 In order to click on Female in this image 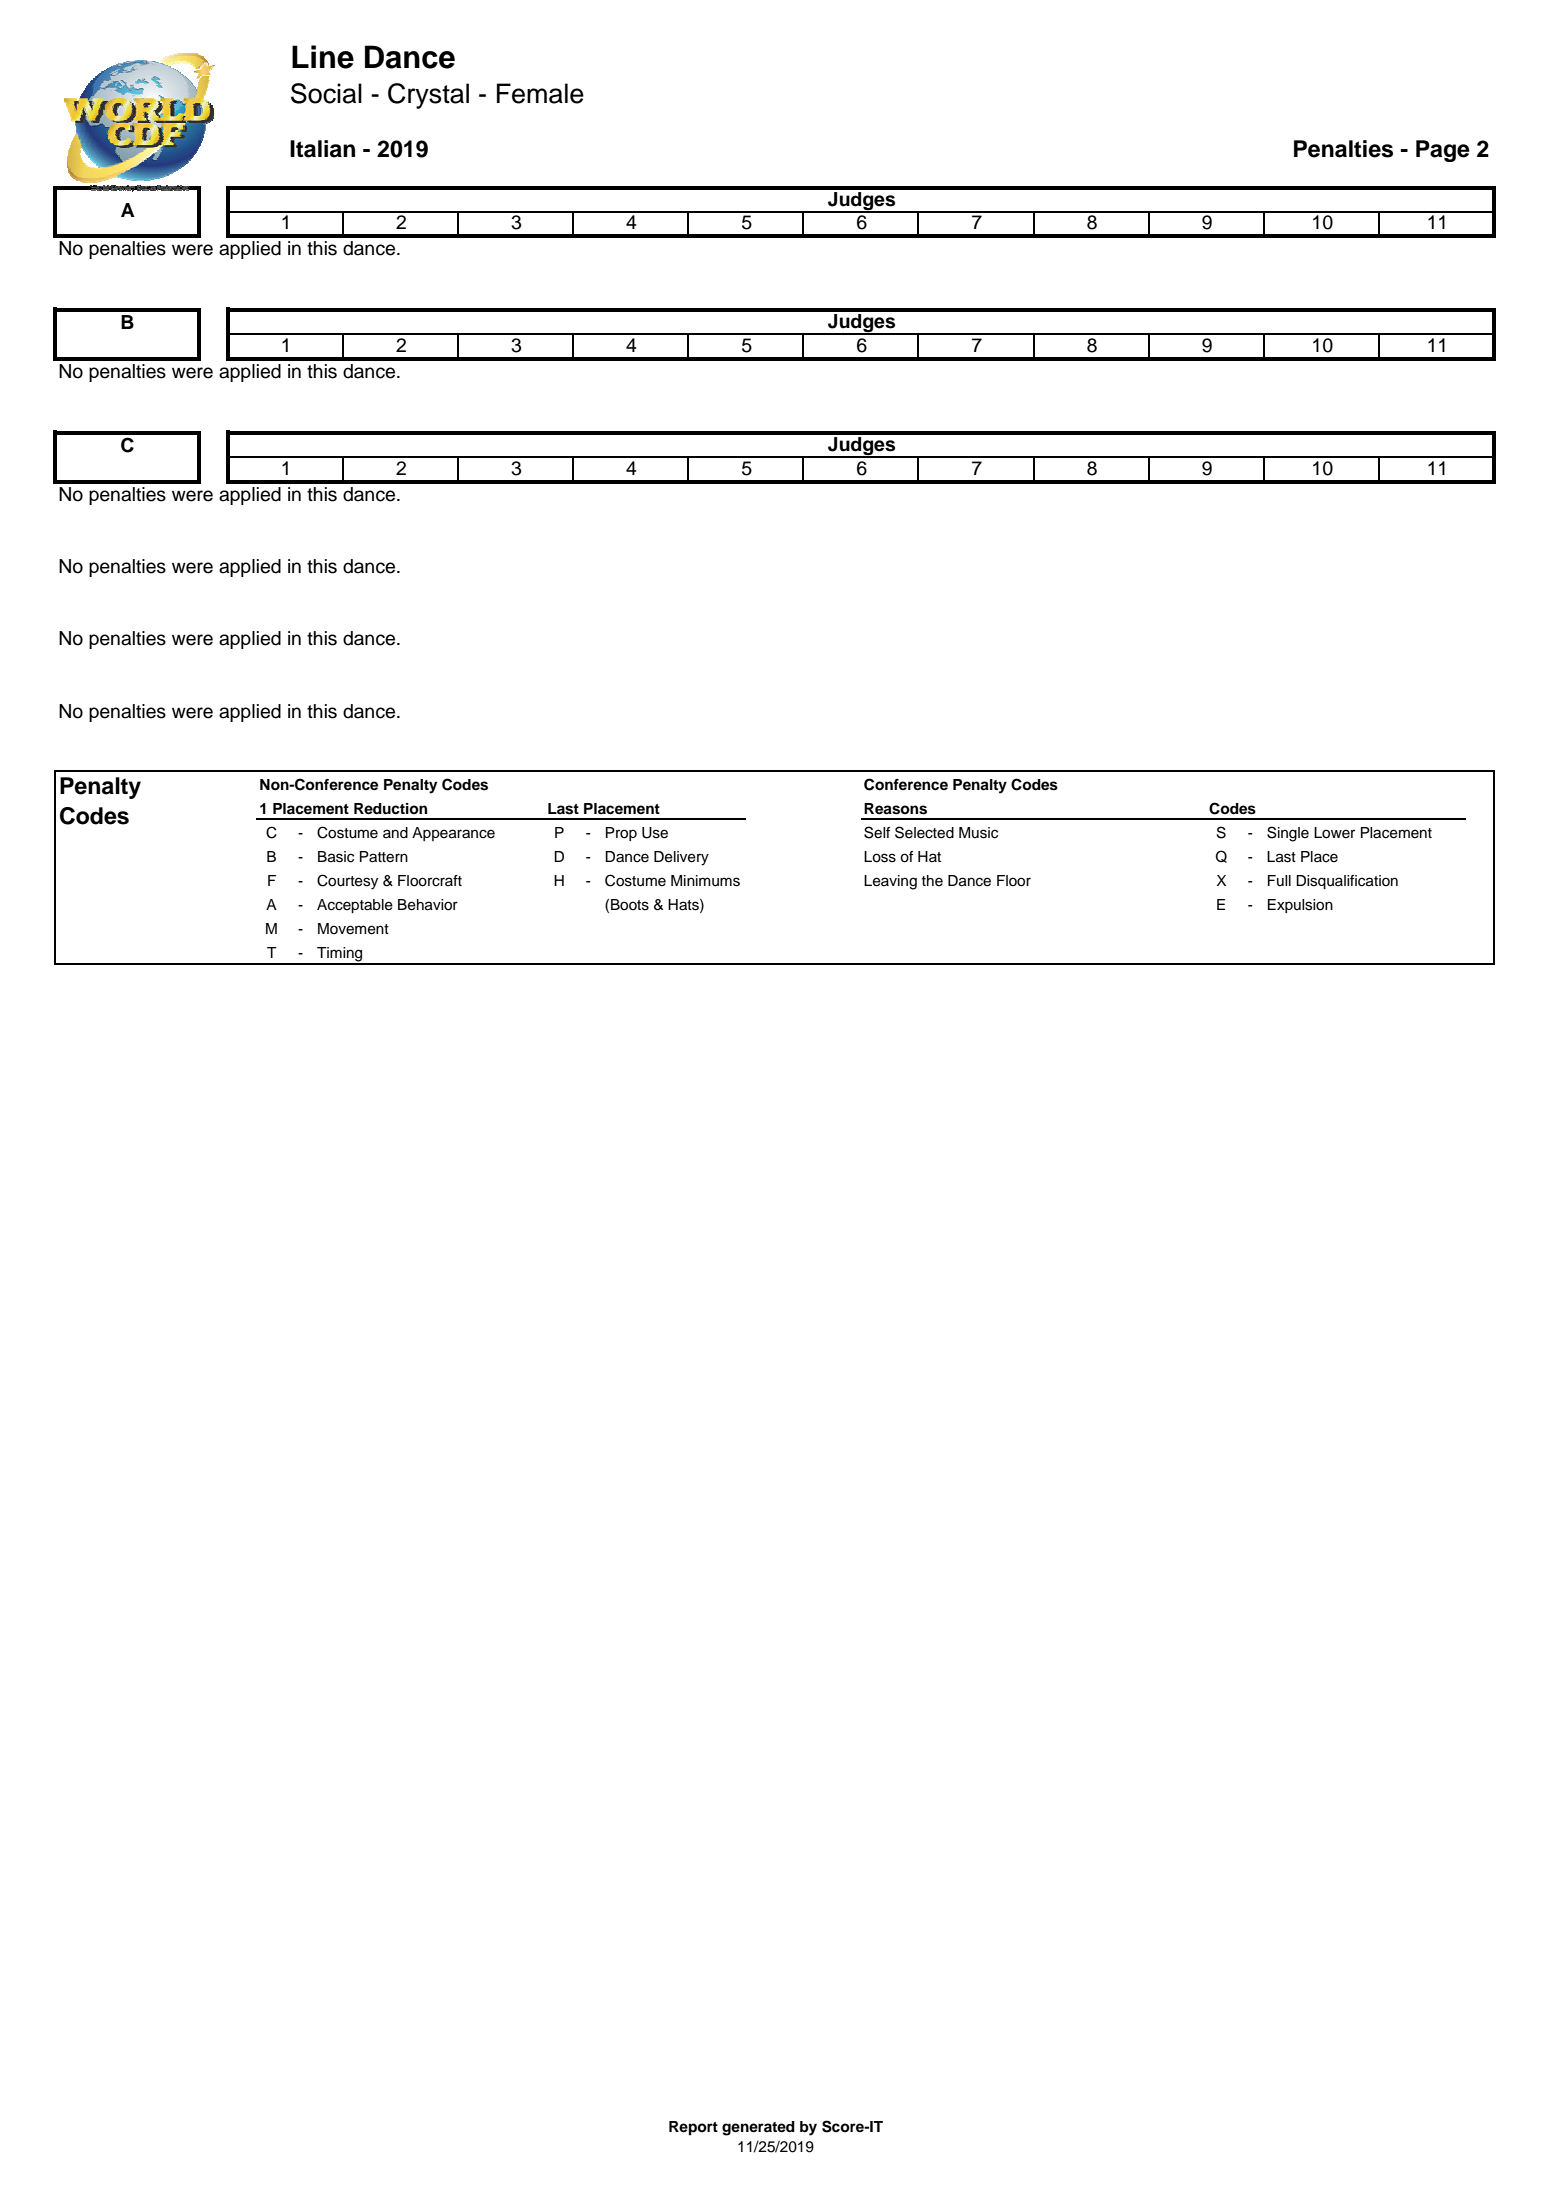, I will do `click(540, 93)`.
